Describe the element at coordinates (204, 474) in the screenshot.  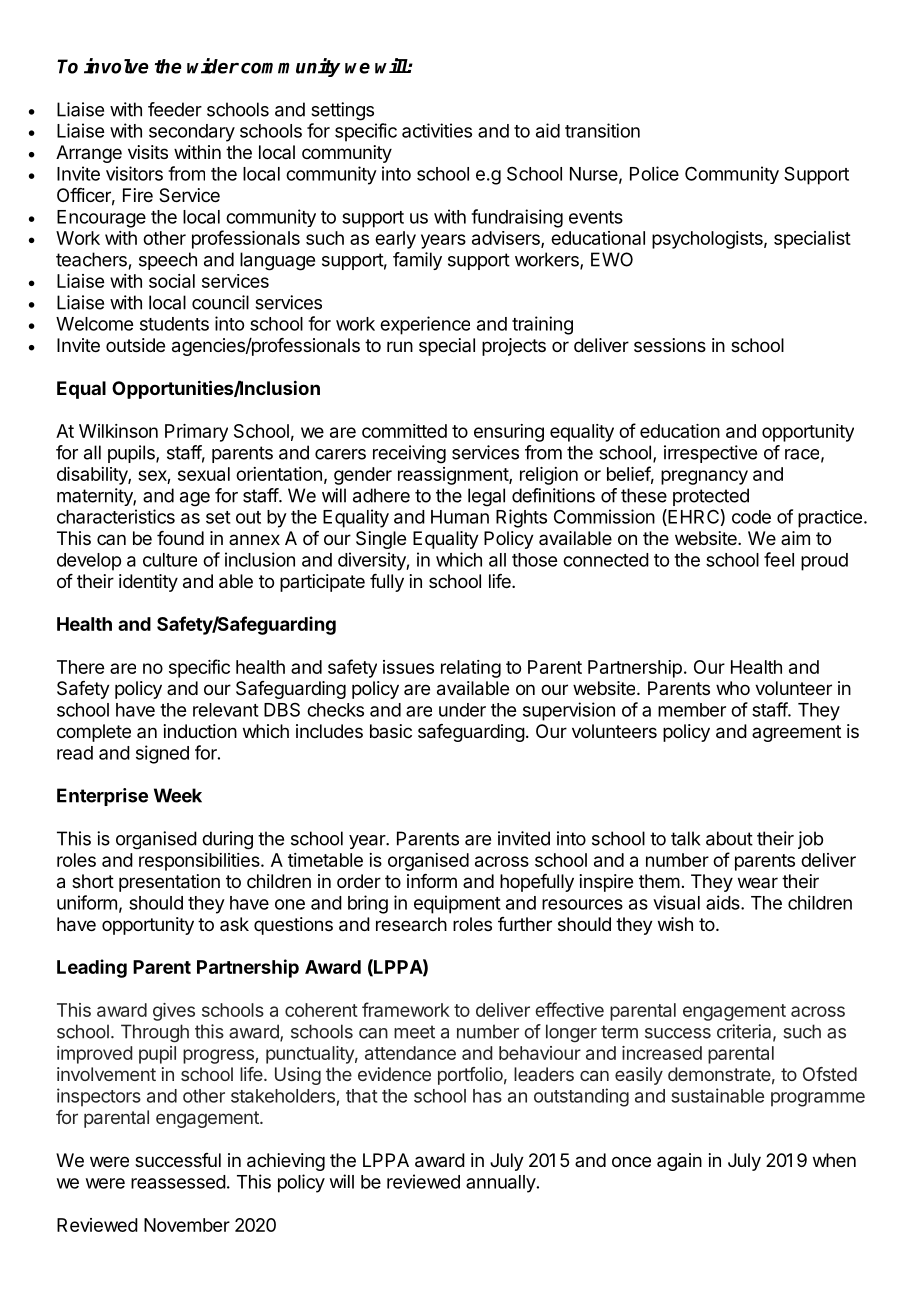
I see `sexual` at that location.
